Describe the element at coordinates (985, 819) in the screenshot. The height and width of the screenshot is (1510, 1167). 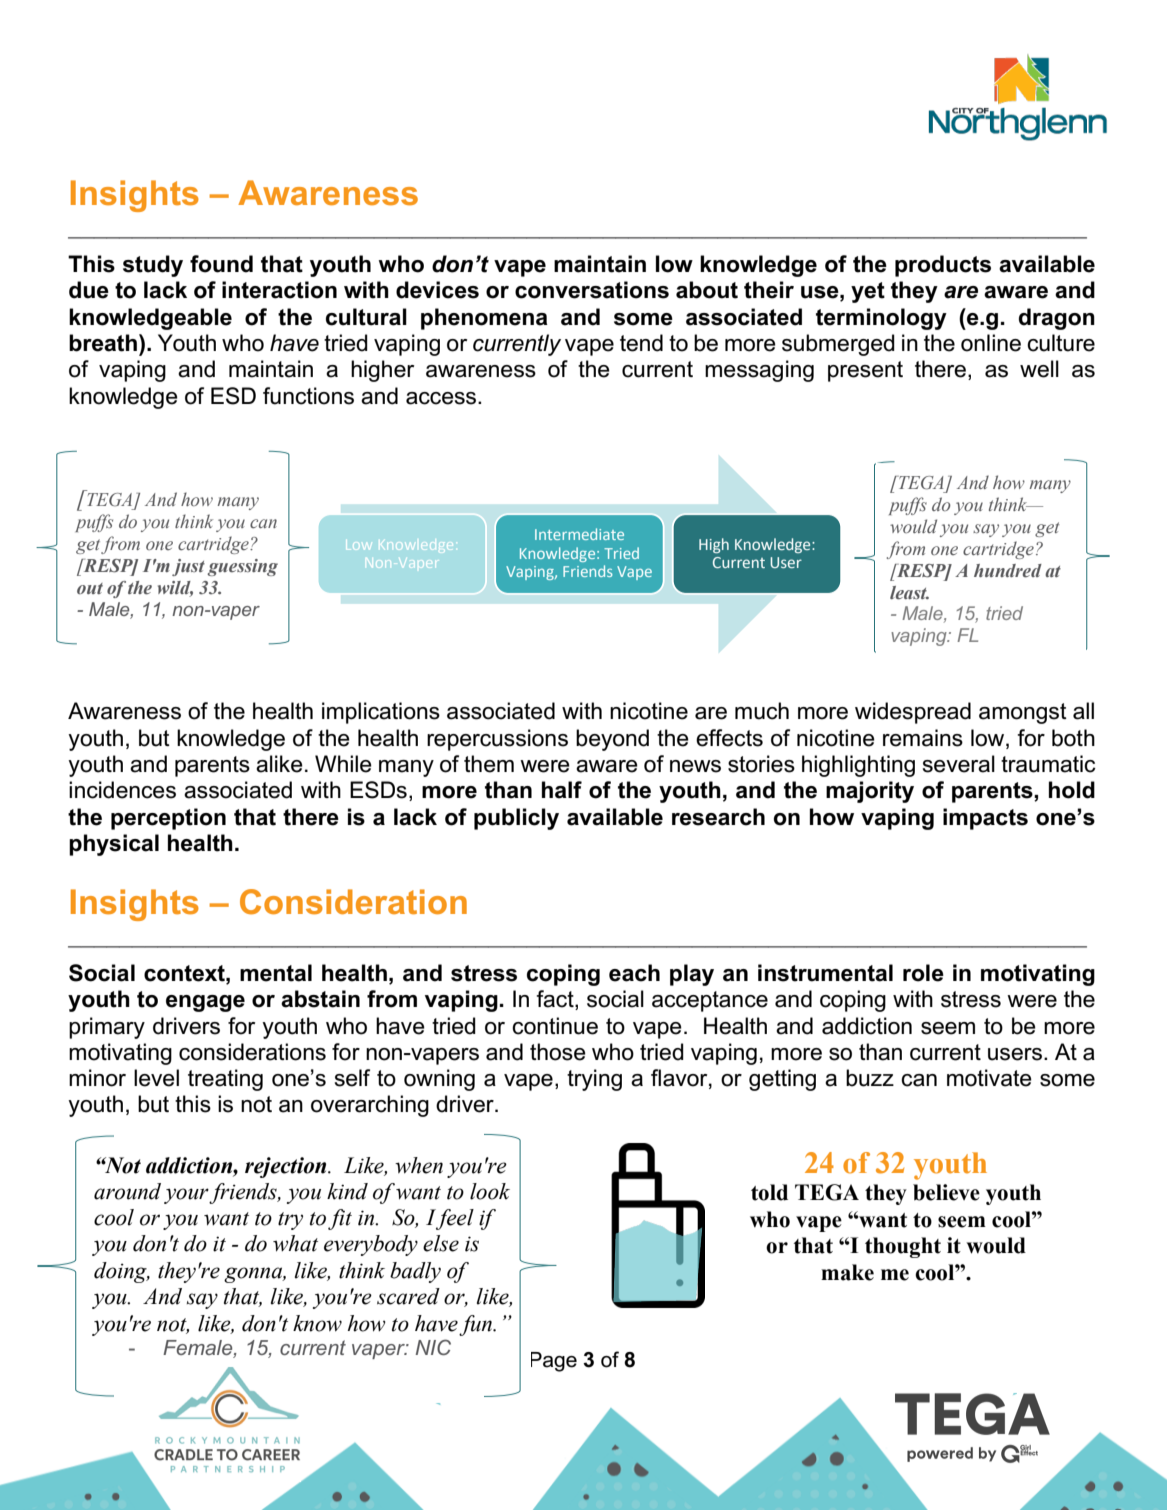
I see `impacts` at that location.
